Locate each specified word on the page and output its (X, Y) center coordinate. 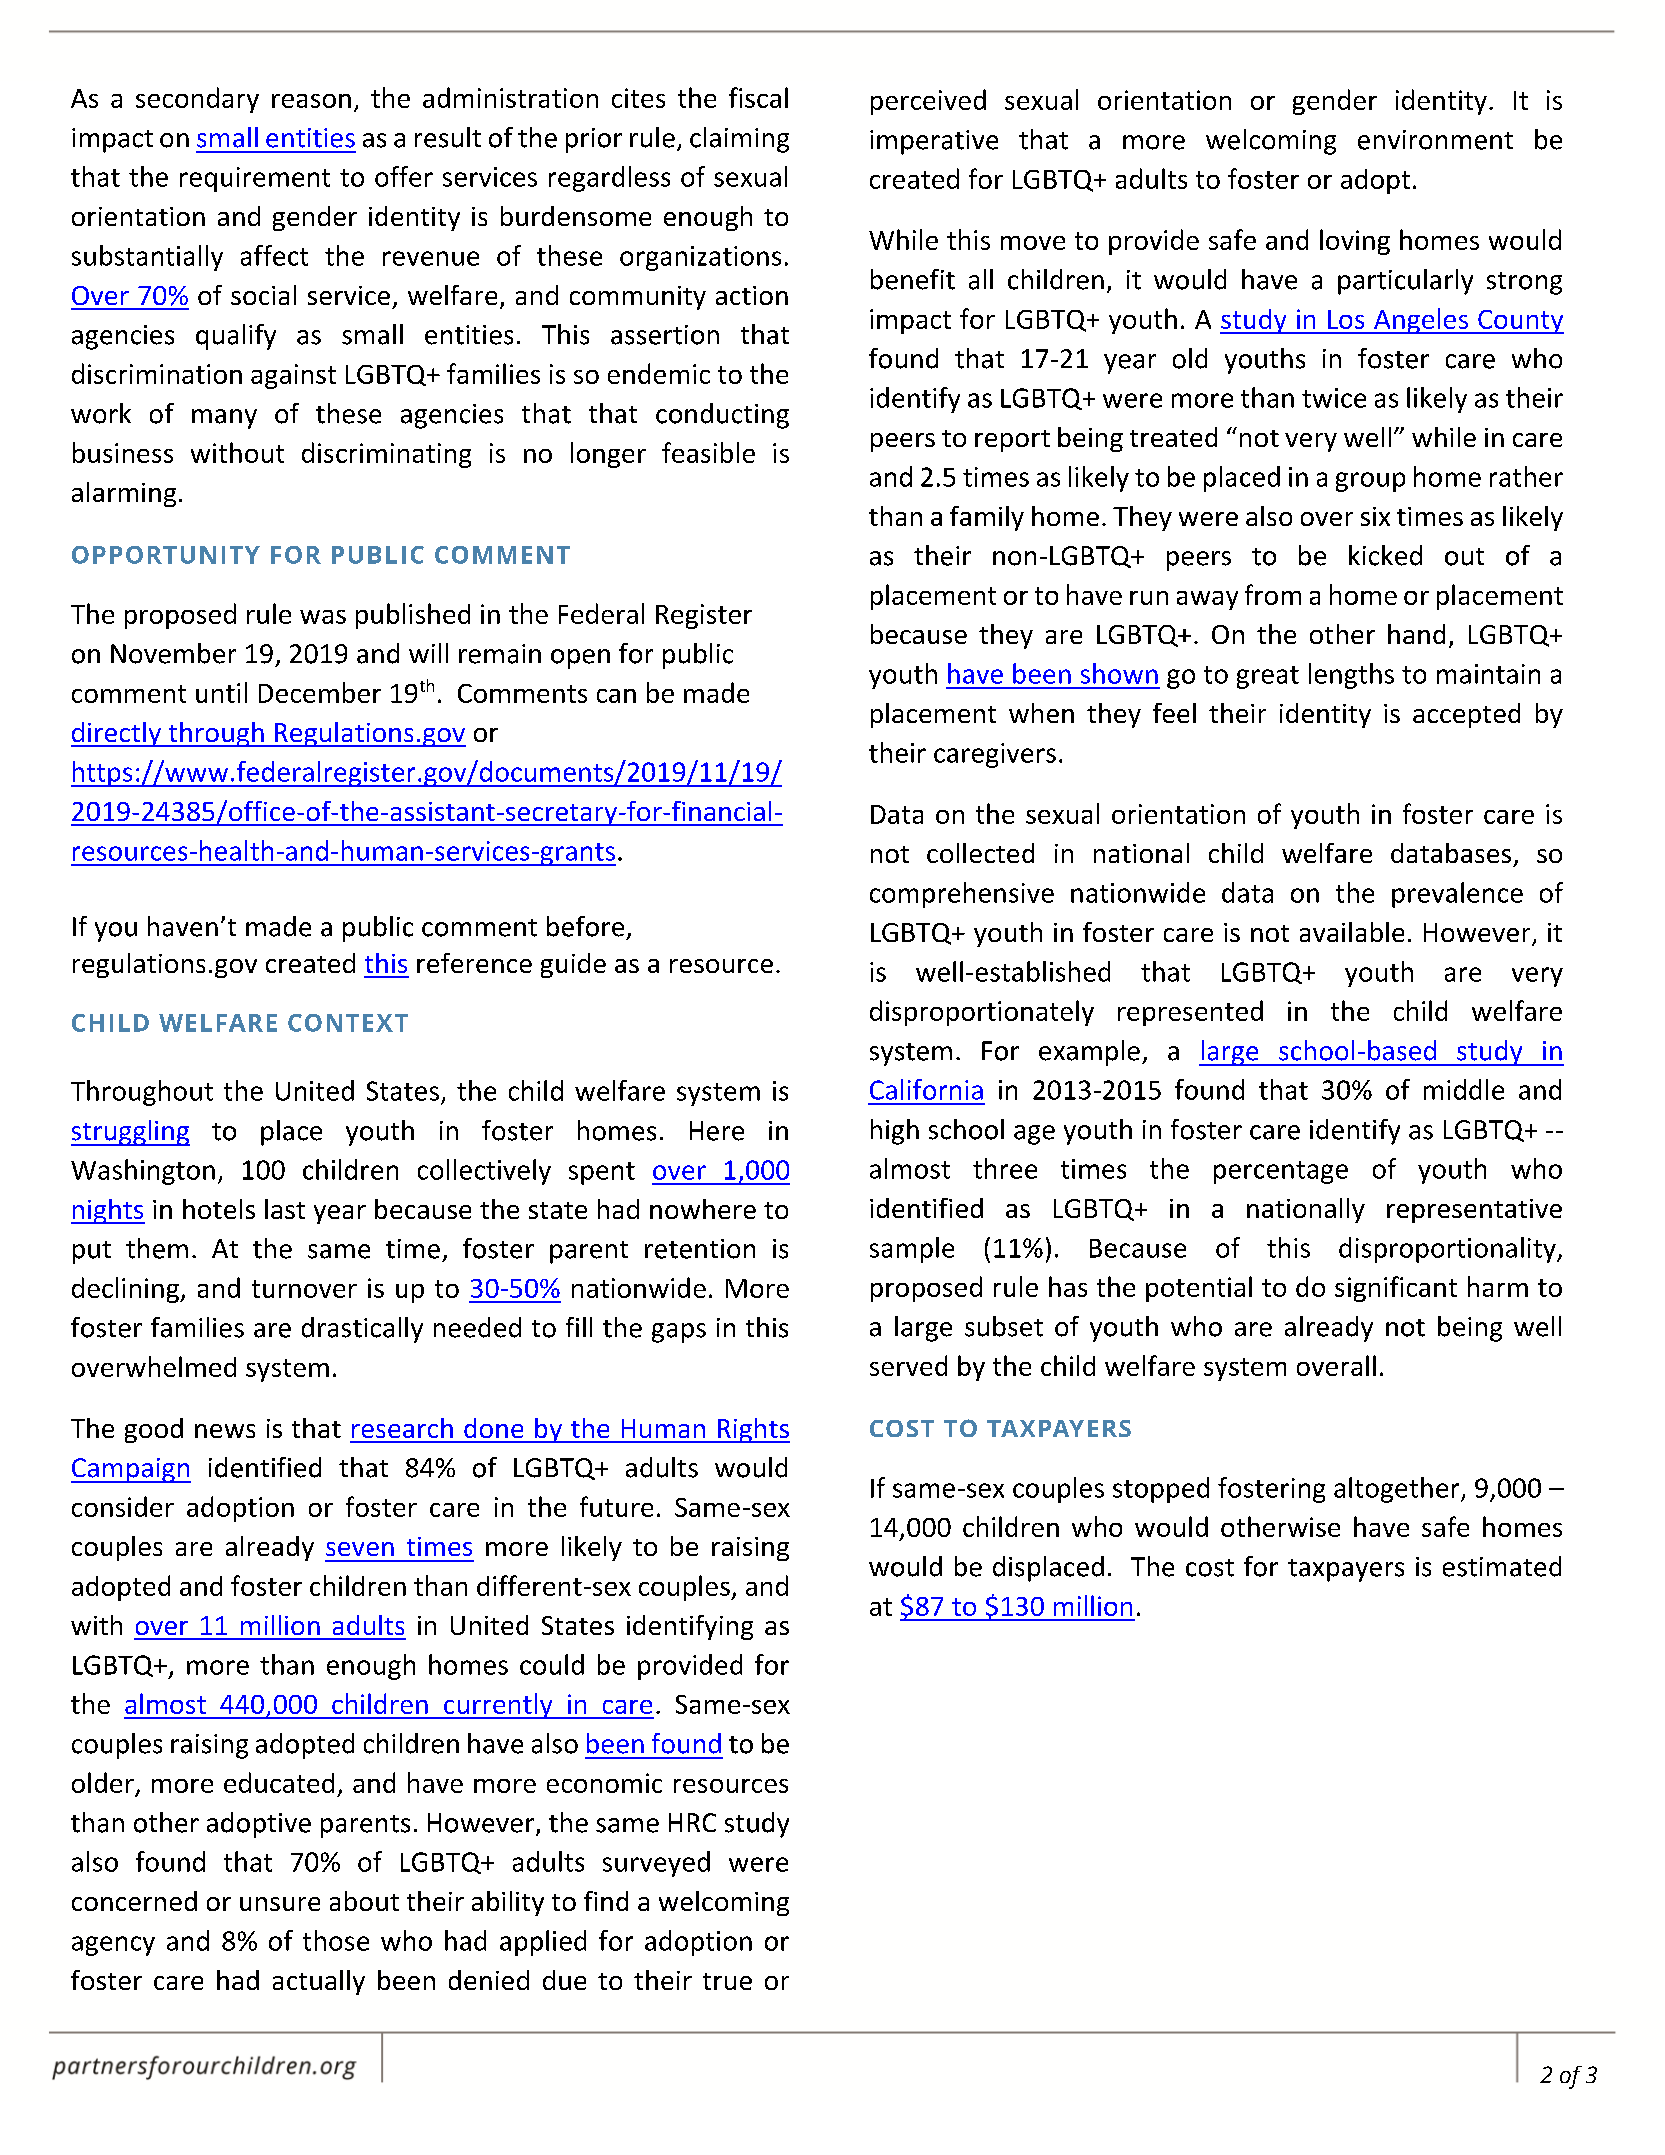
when (1041, 713)
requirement (255, 179)
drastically (362, 1330)
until (221, 692)
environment (1435, 140)
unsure (280, 1904)
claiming (739, 140)
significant (1396, 1289)
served (908, 1365)
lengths (1351, 676)
